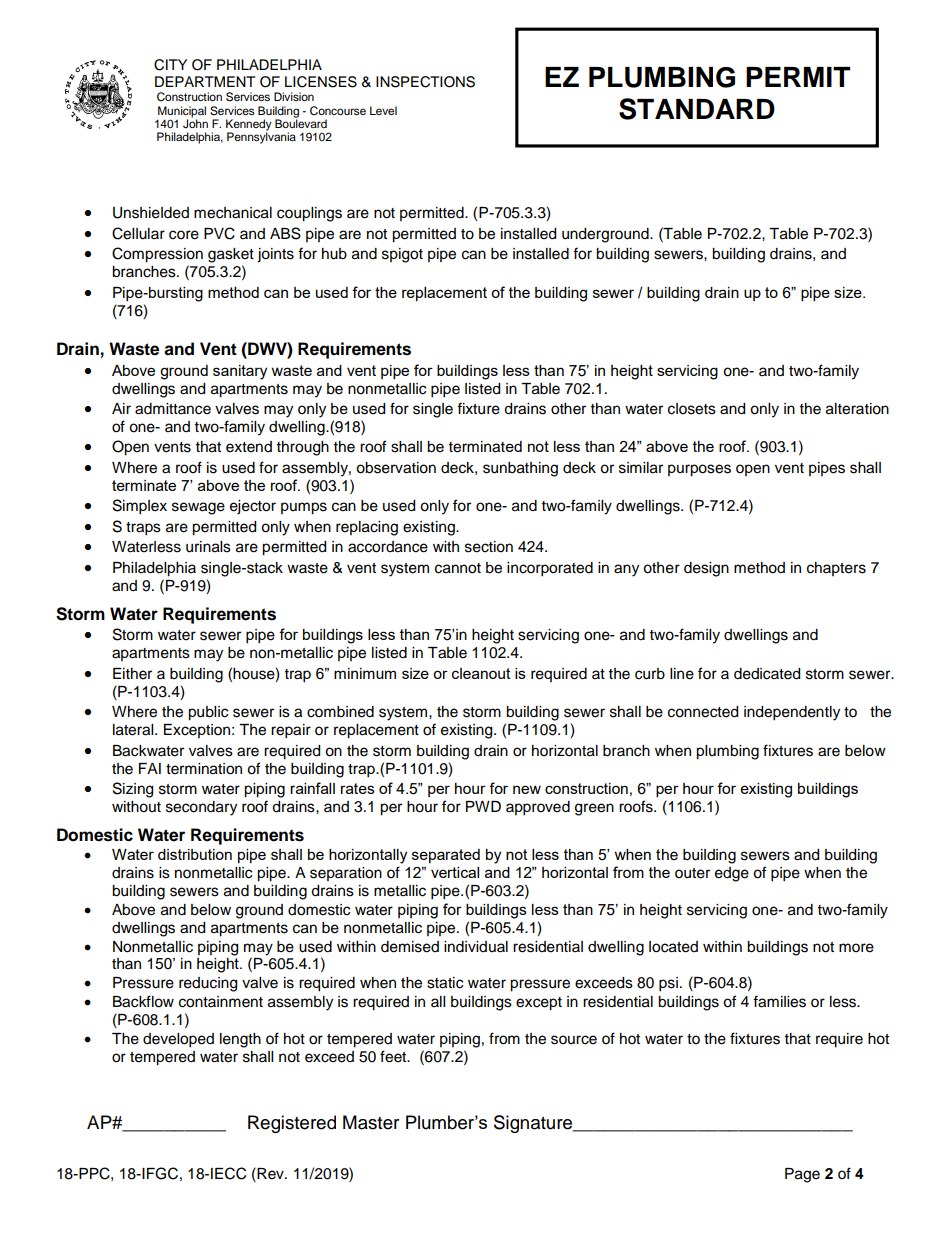 This screenshot has height=1233, width=952. I want to click on Rev, so click(270, 1173).
